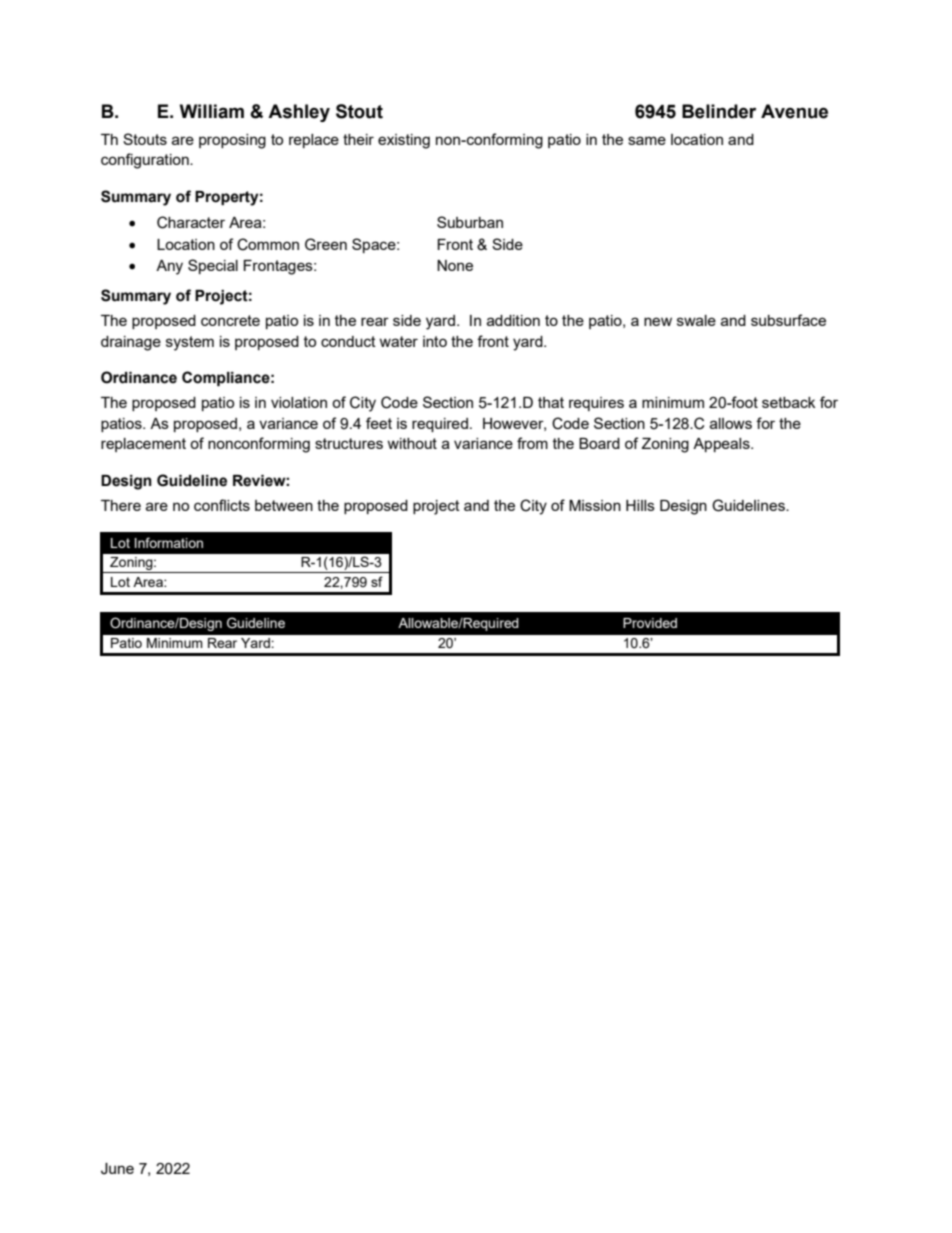  What do you see at coordinates (650, 623) in the screenshot?
I see `Provided` at bounding box center [650, 623].
